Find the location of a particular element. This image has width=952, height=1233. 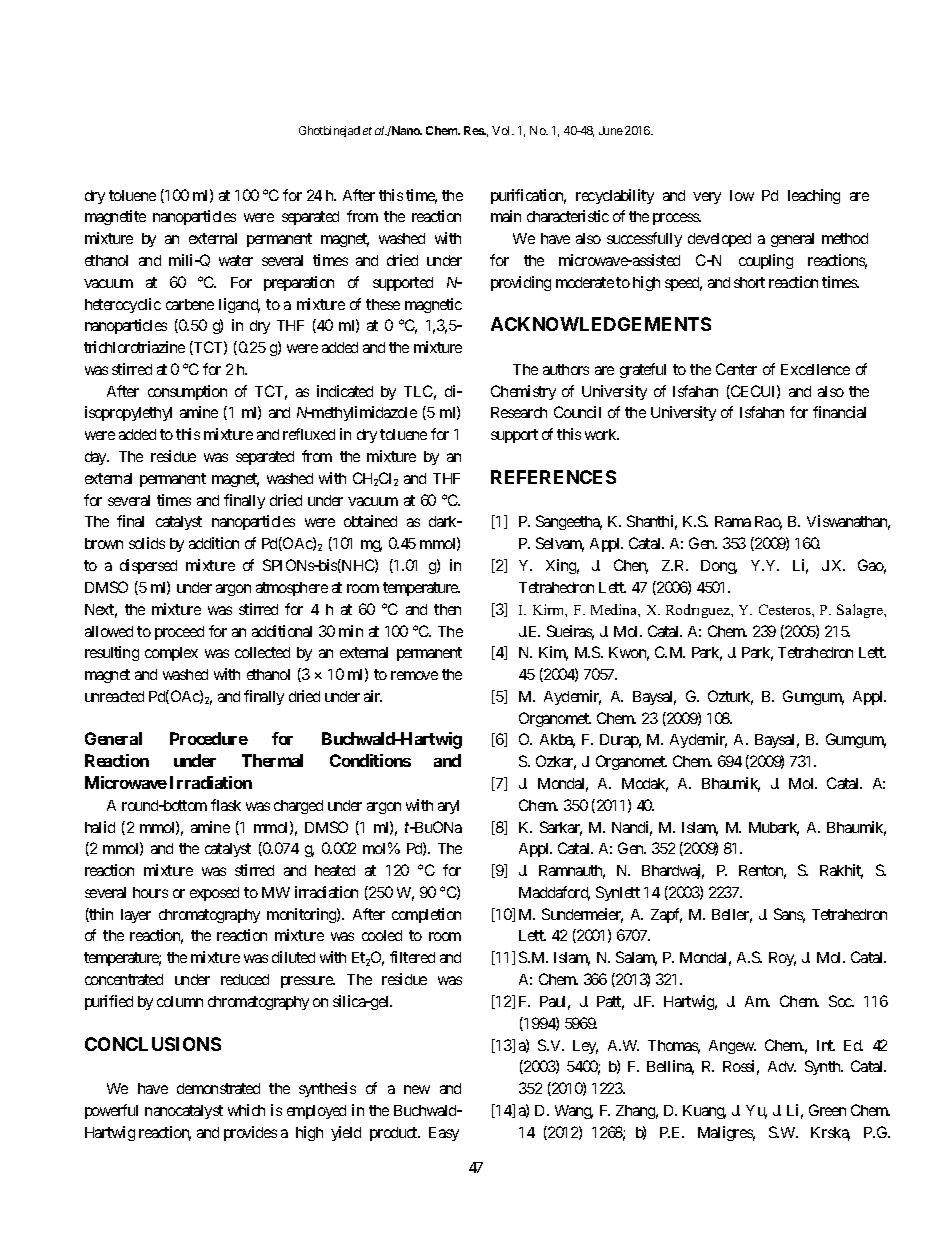

demonstrated is located at coordinates (218, 1088).
